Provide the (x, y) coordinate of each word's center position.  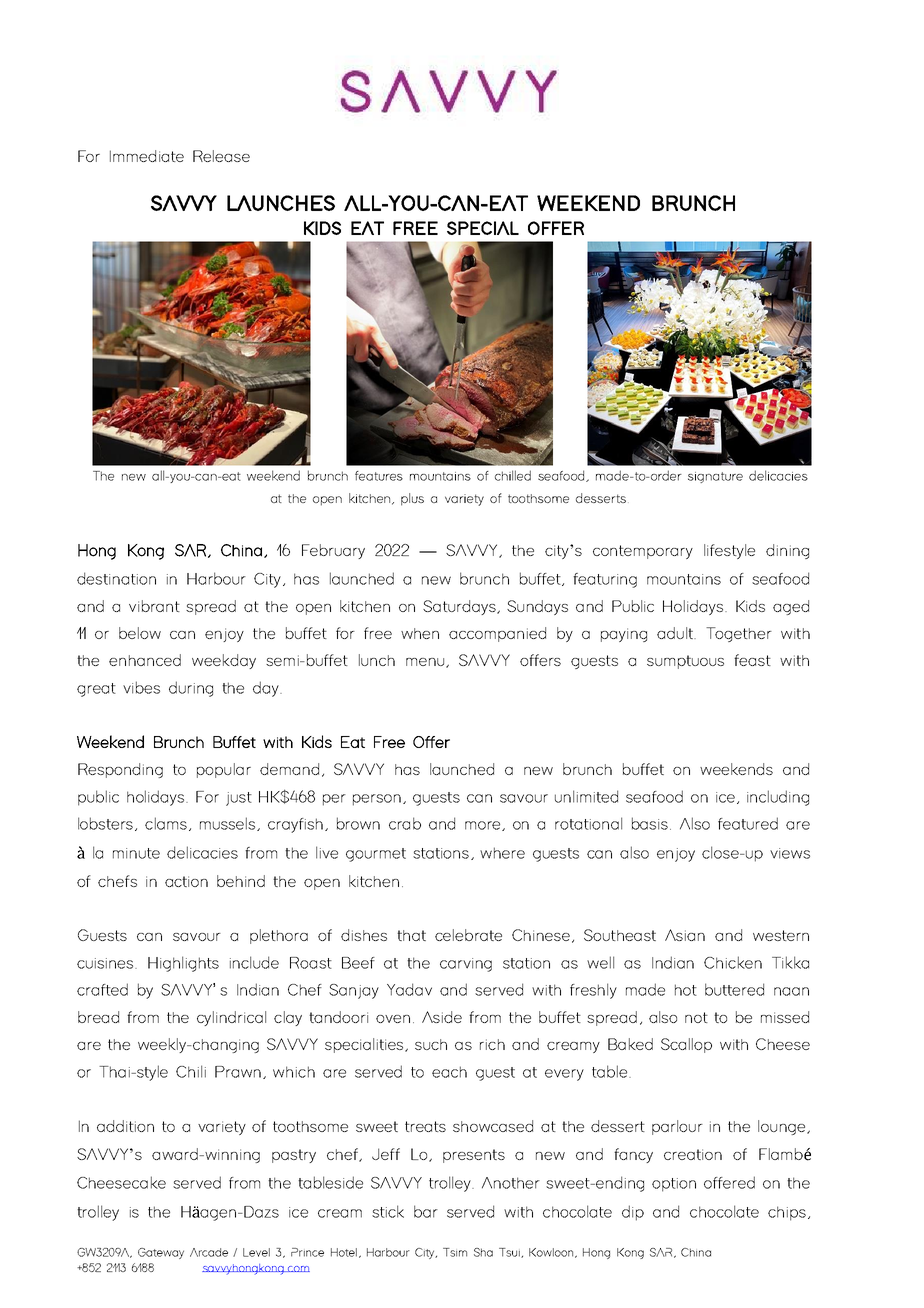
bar (426, 1211)
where (502, 853)
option (674, 1185)
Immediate (147, 156)
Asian (685, 935)
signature (715, 477)
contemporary (643, 552)
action (186, 881)
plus (412, 499)
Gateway (161, 1253)
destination (116, 578)
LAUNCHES (281, 203)
